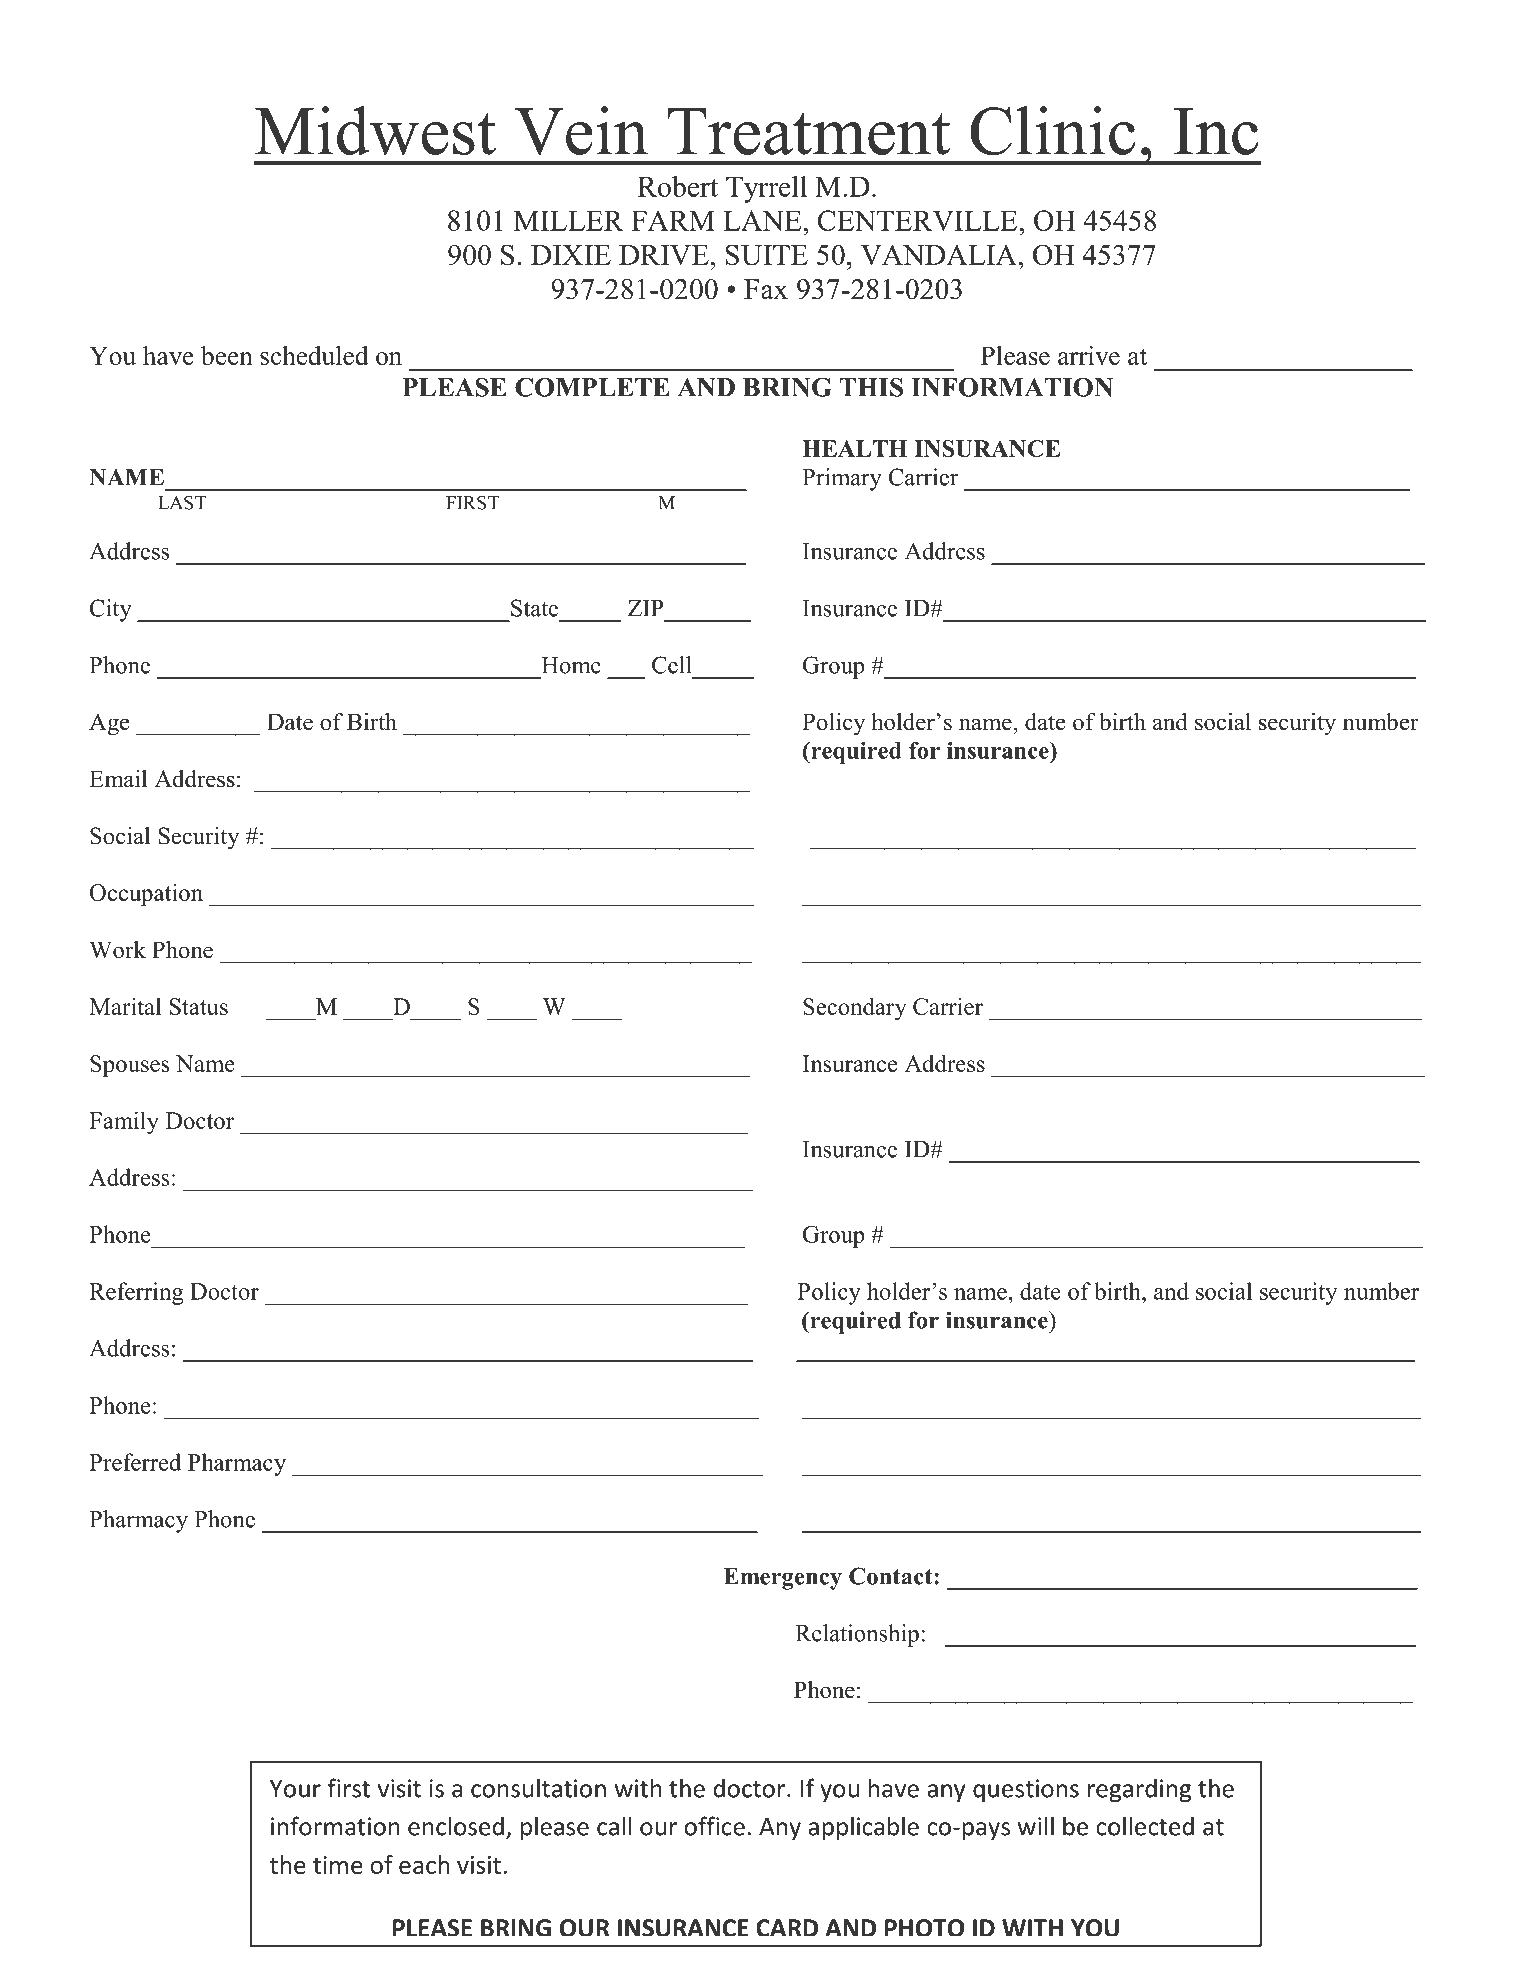 This screenshot has width=1515, height=1961. What do you see at coordinates (111, 610) in the screenshot?
I see `City` at bounding box center [111, 610].
